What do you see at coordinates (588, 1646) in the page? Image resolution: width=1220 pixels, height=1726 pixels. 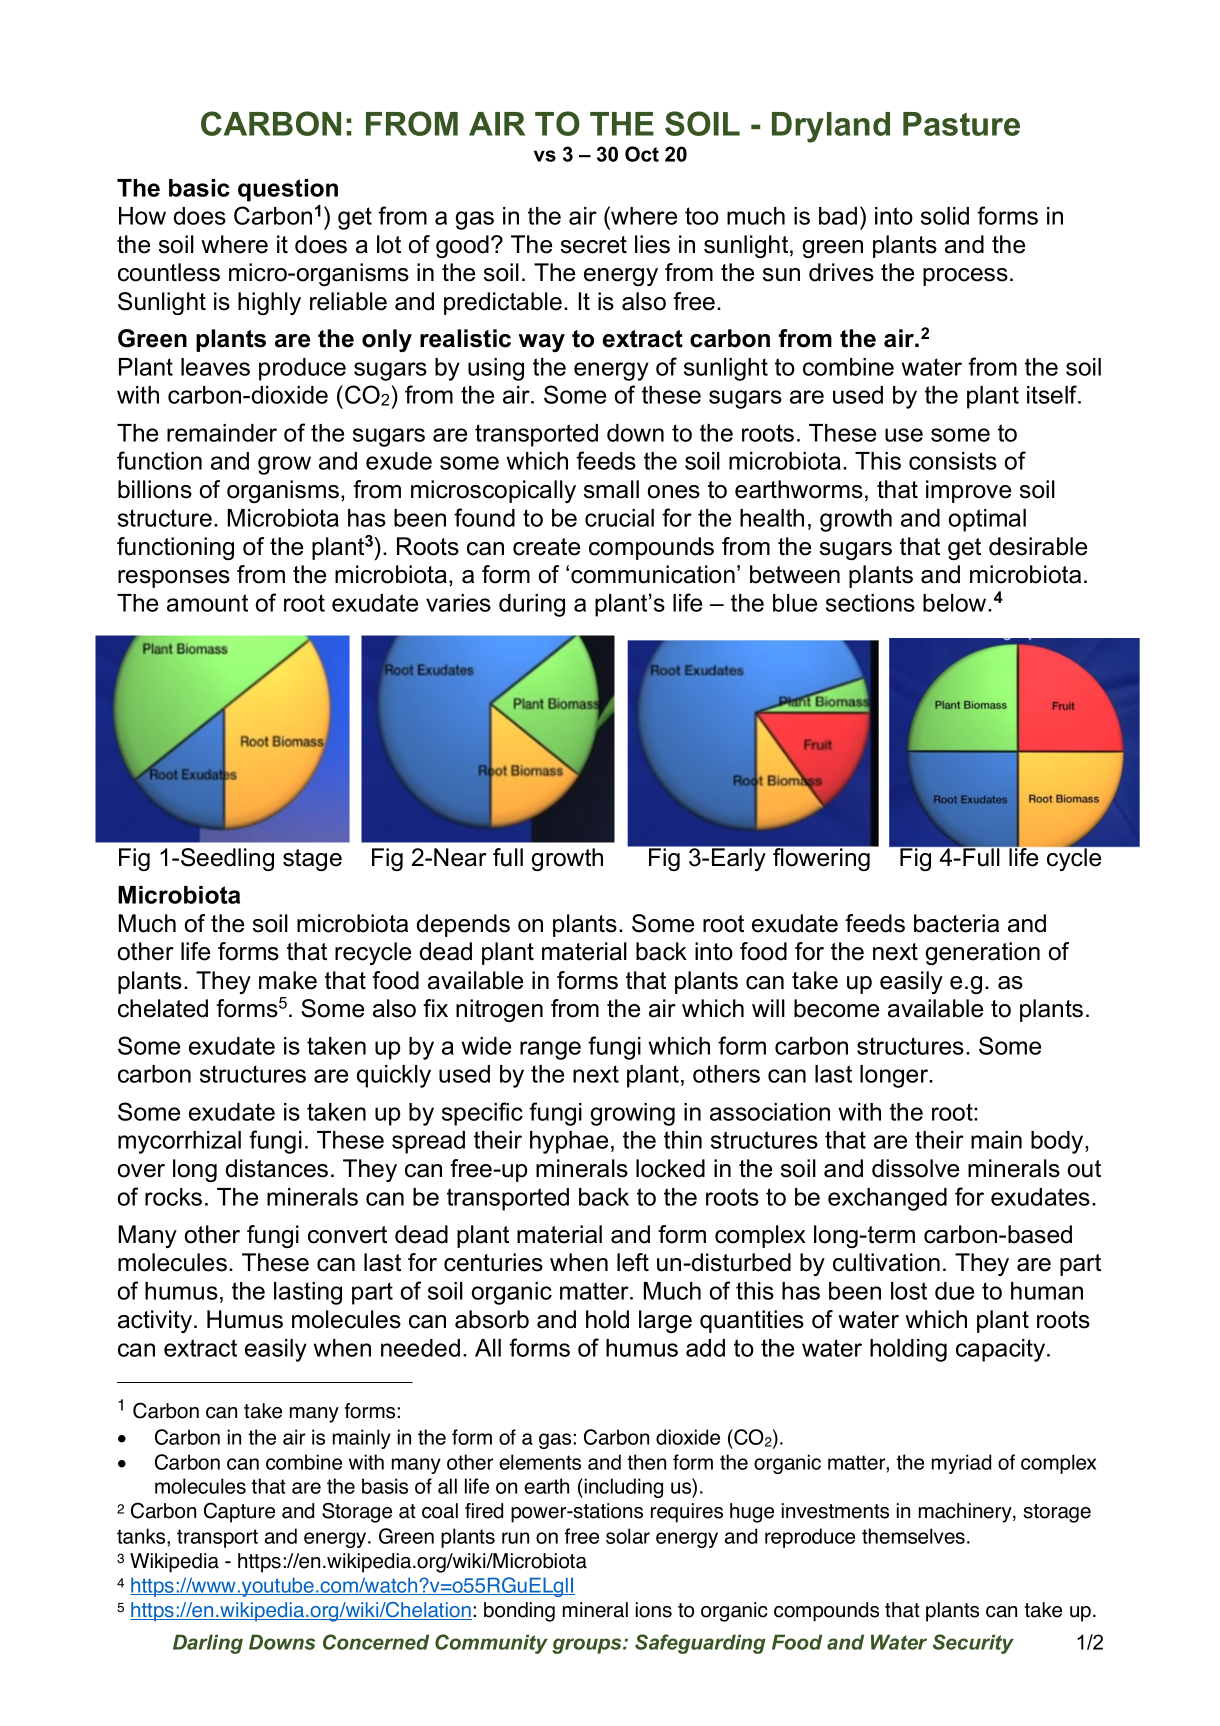 I see `groups` at bounding box center [588, 1646].
